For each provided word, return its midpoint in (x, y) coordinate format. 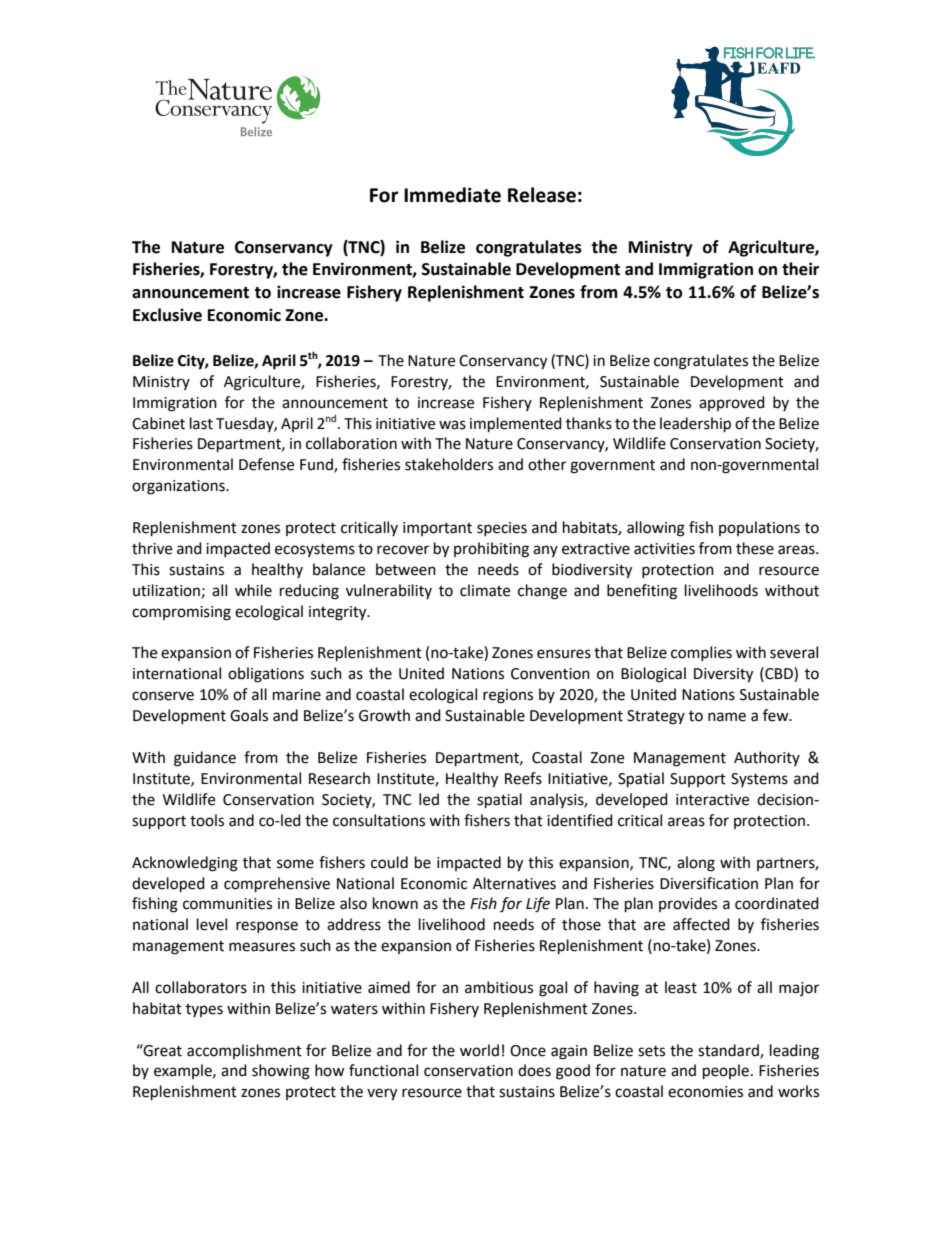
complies (701, 653)
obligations (266, 675)
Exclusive (167, 315)
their (800, 269)
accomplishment (244, 1051)
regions (508, 696)
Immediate (452, 195)
